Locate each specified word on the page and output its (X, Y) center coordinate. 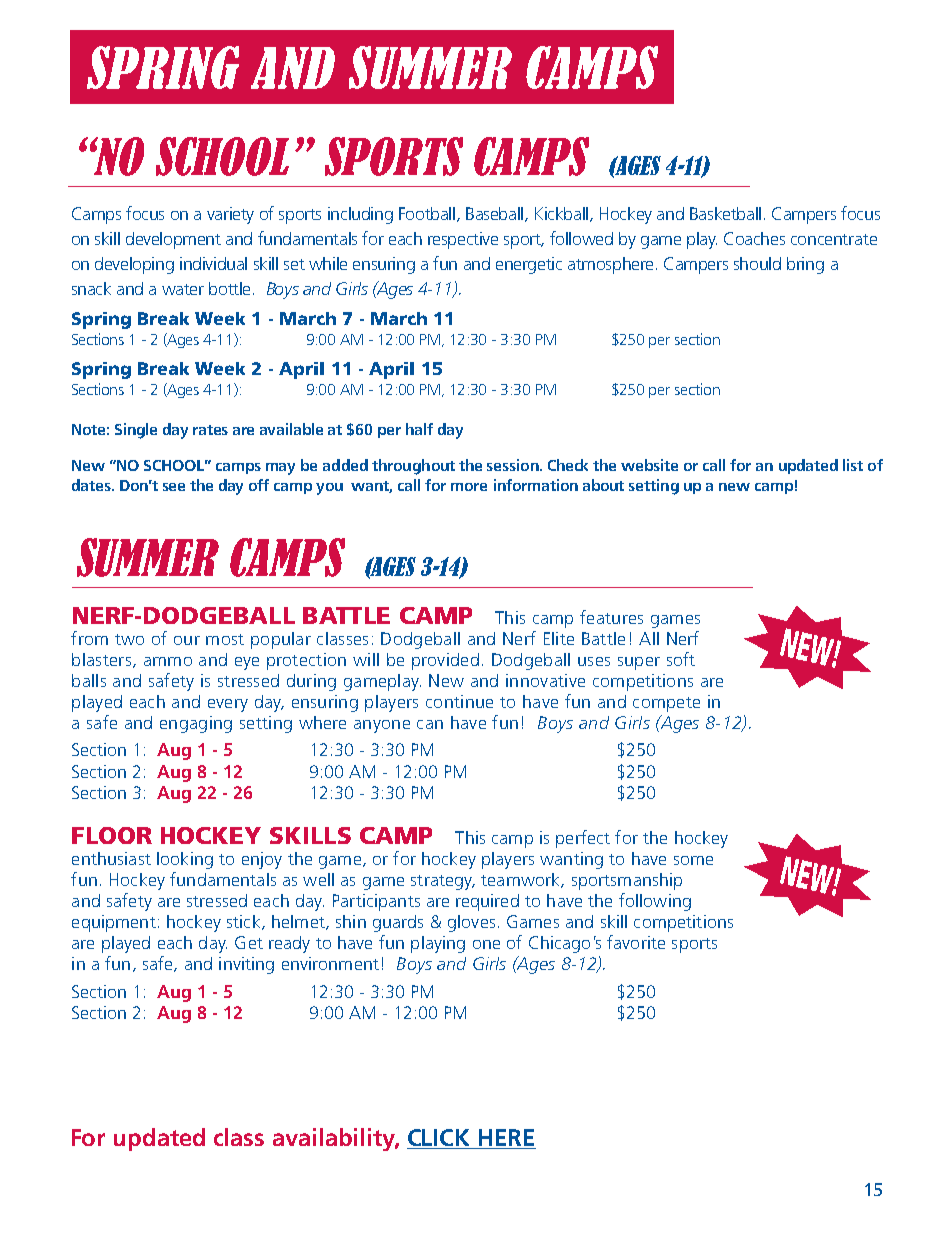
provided (445, 661)
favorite (636, 942)
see (174, 487)
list (853, 465)
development (173, 240)
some (693, 860)
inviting (246, 965)
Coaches (754, 238)
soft (681, 659)
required (487, 902)
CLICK (440, 1139)
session (514, 465)
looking (185, 860)
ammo (168, 661)
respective (463, 240)
